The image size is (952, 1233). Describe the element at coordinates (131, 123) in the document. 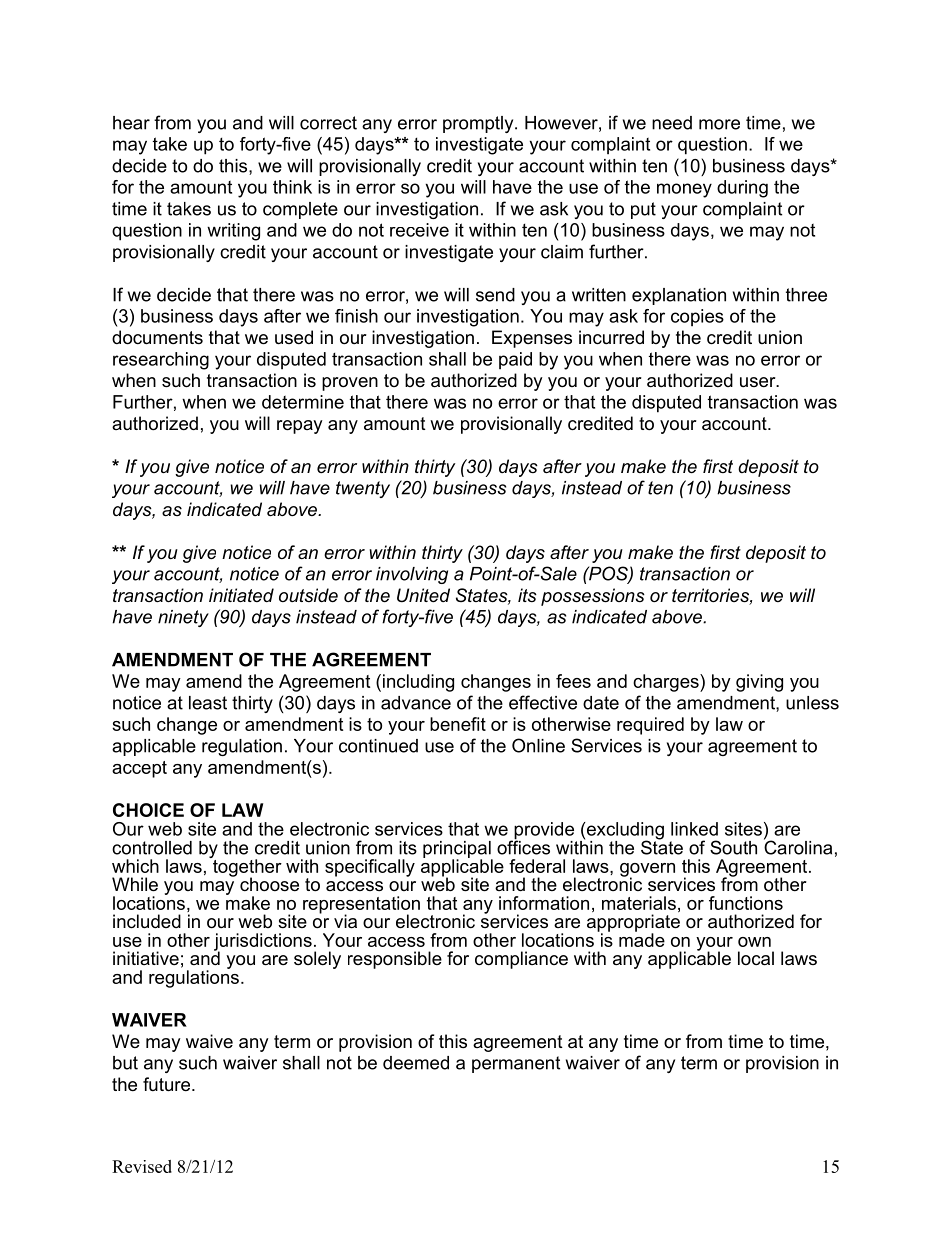

I see `hear` at that location.
